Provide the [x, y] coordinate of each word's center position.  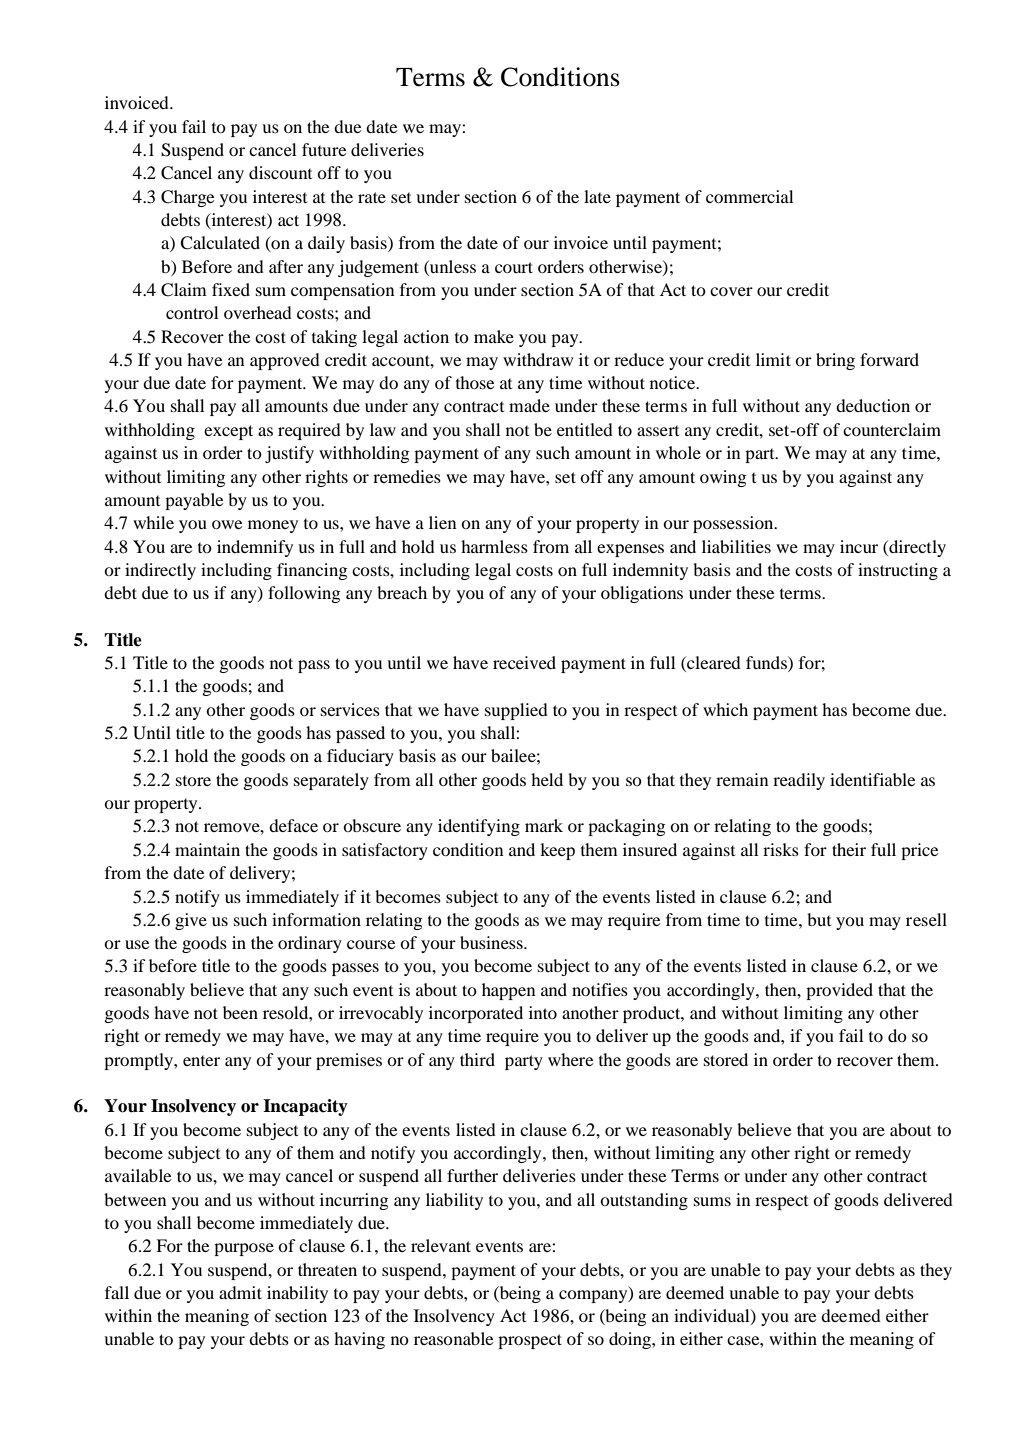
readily [799, 781]
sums [712, 1201]
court [514, 267]
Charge [188, 198]
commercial [750, 196]
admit [240, 1292]
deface [293, 825]
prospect [530, 1341]
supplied [516, 711]
